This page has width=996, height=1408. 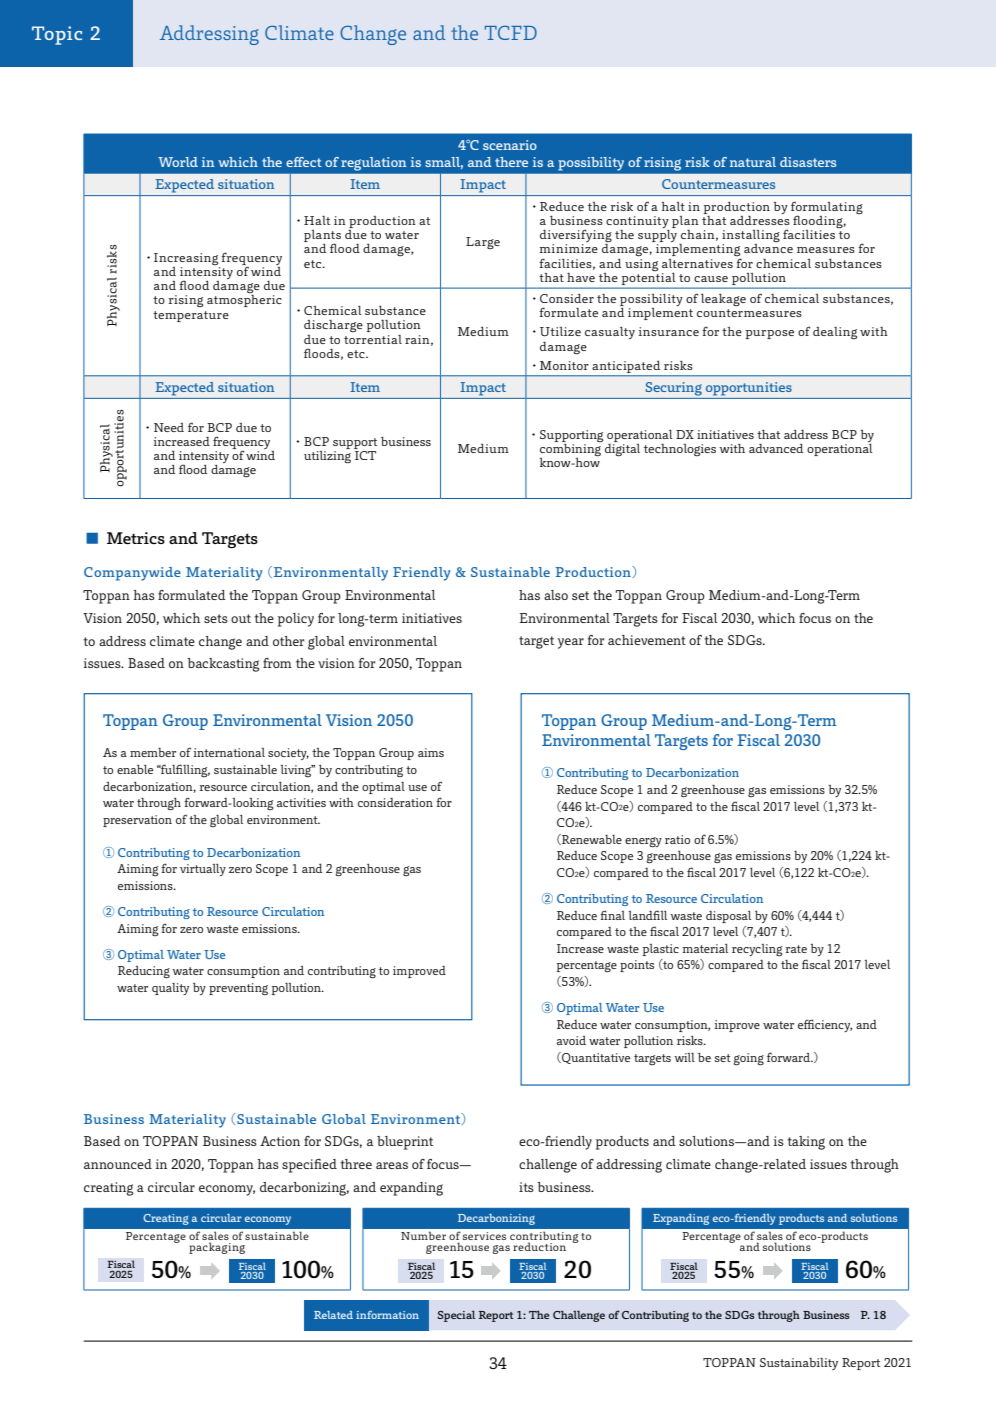 I want to click on achievement, so click(x=647, y=640).
